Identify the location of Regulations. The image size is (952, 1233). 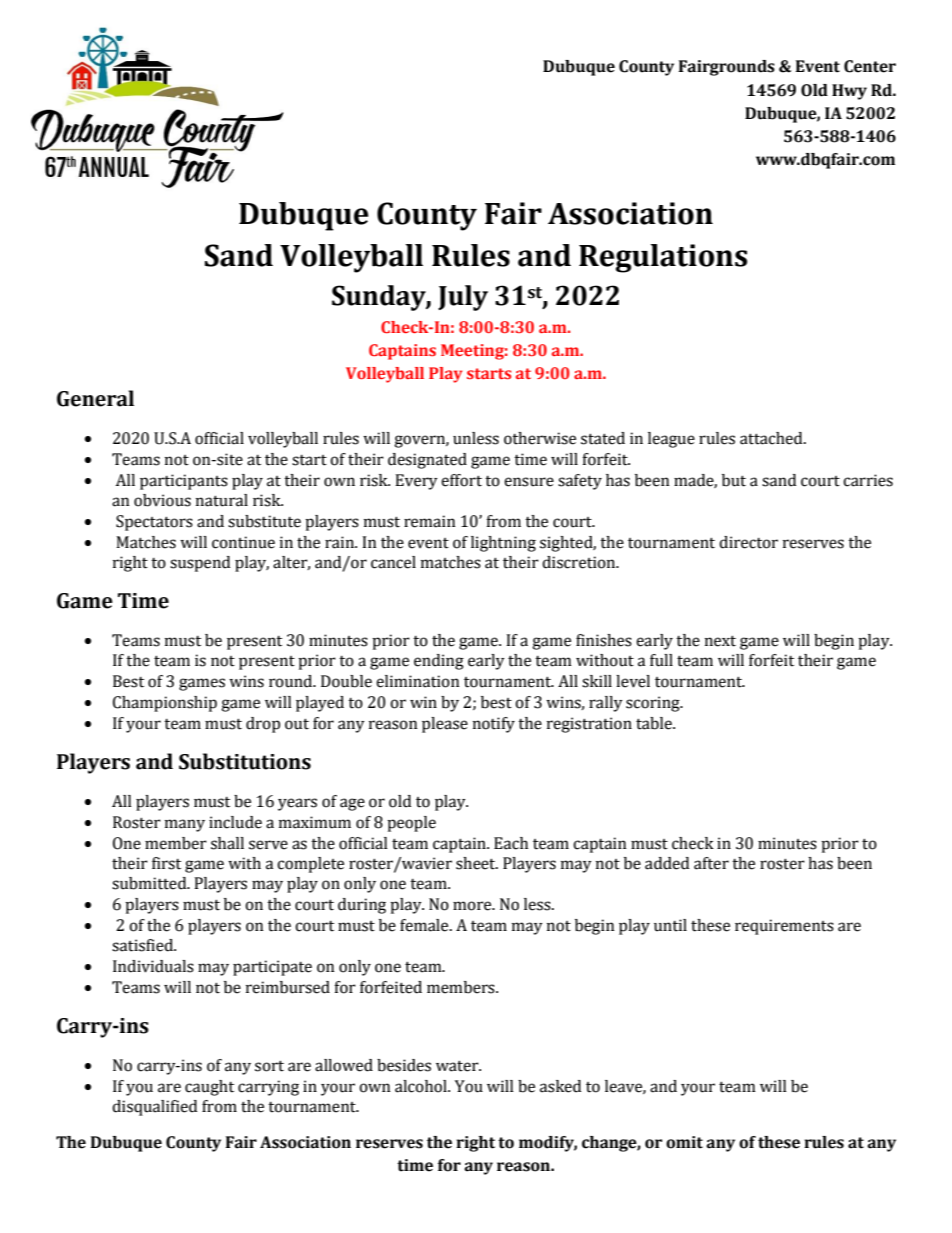
(663, 258).
